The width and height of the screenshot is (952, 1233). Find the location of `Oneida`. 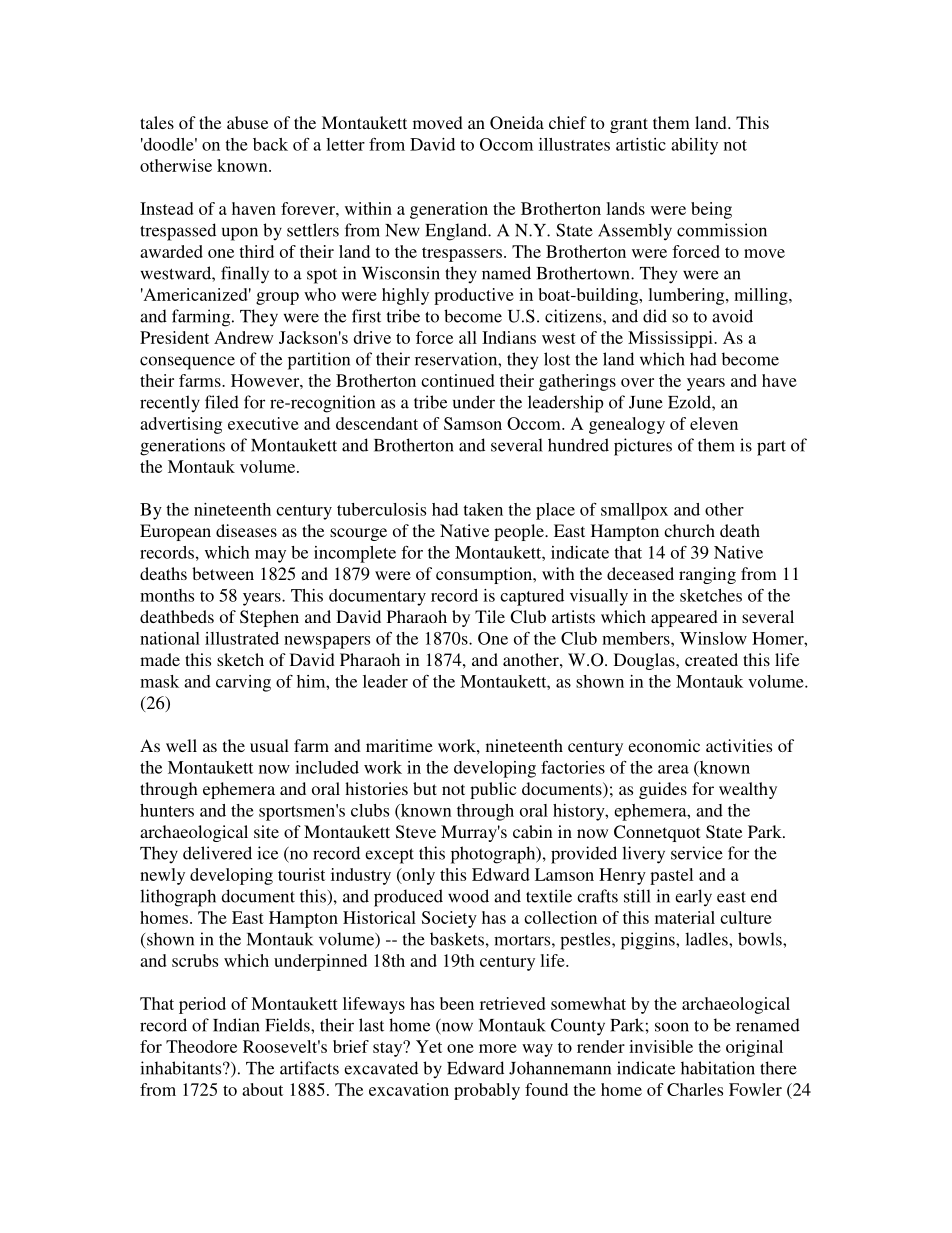

Oneida is located at coordinates (517, 123).
